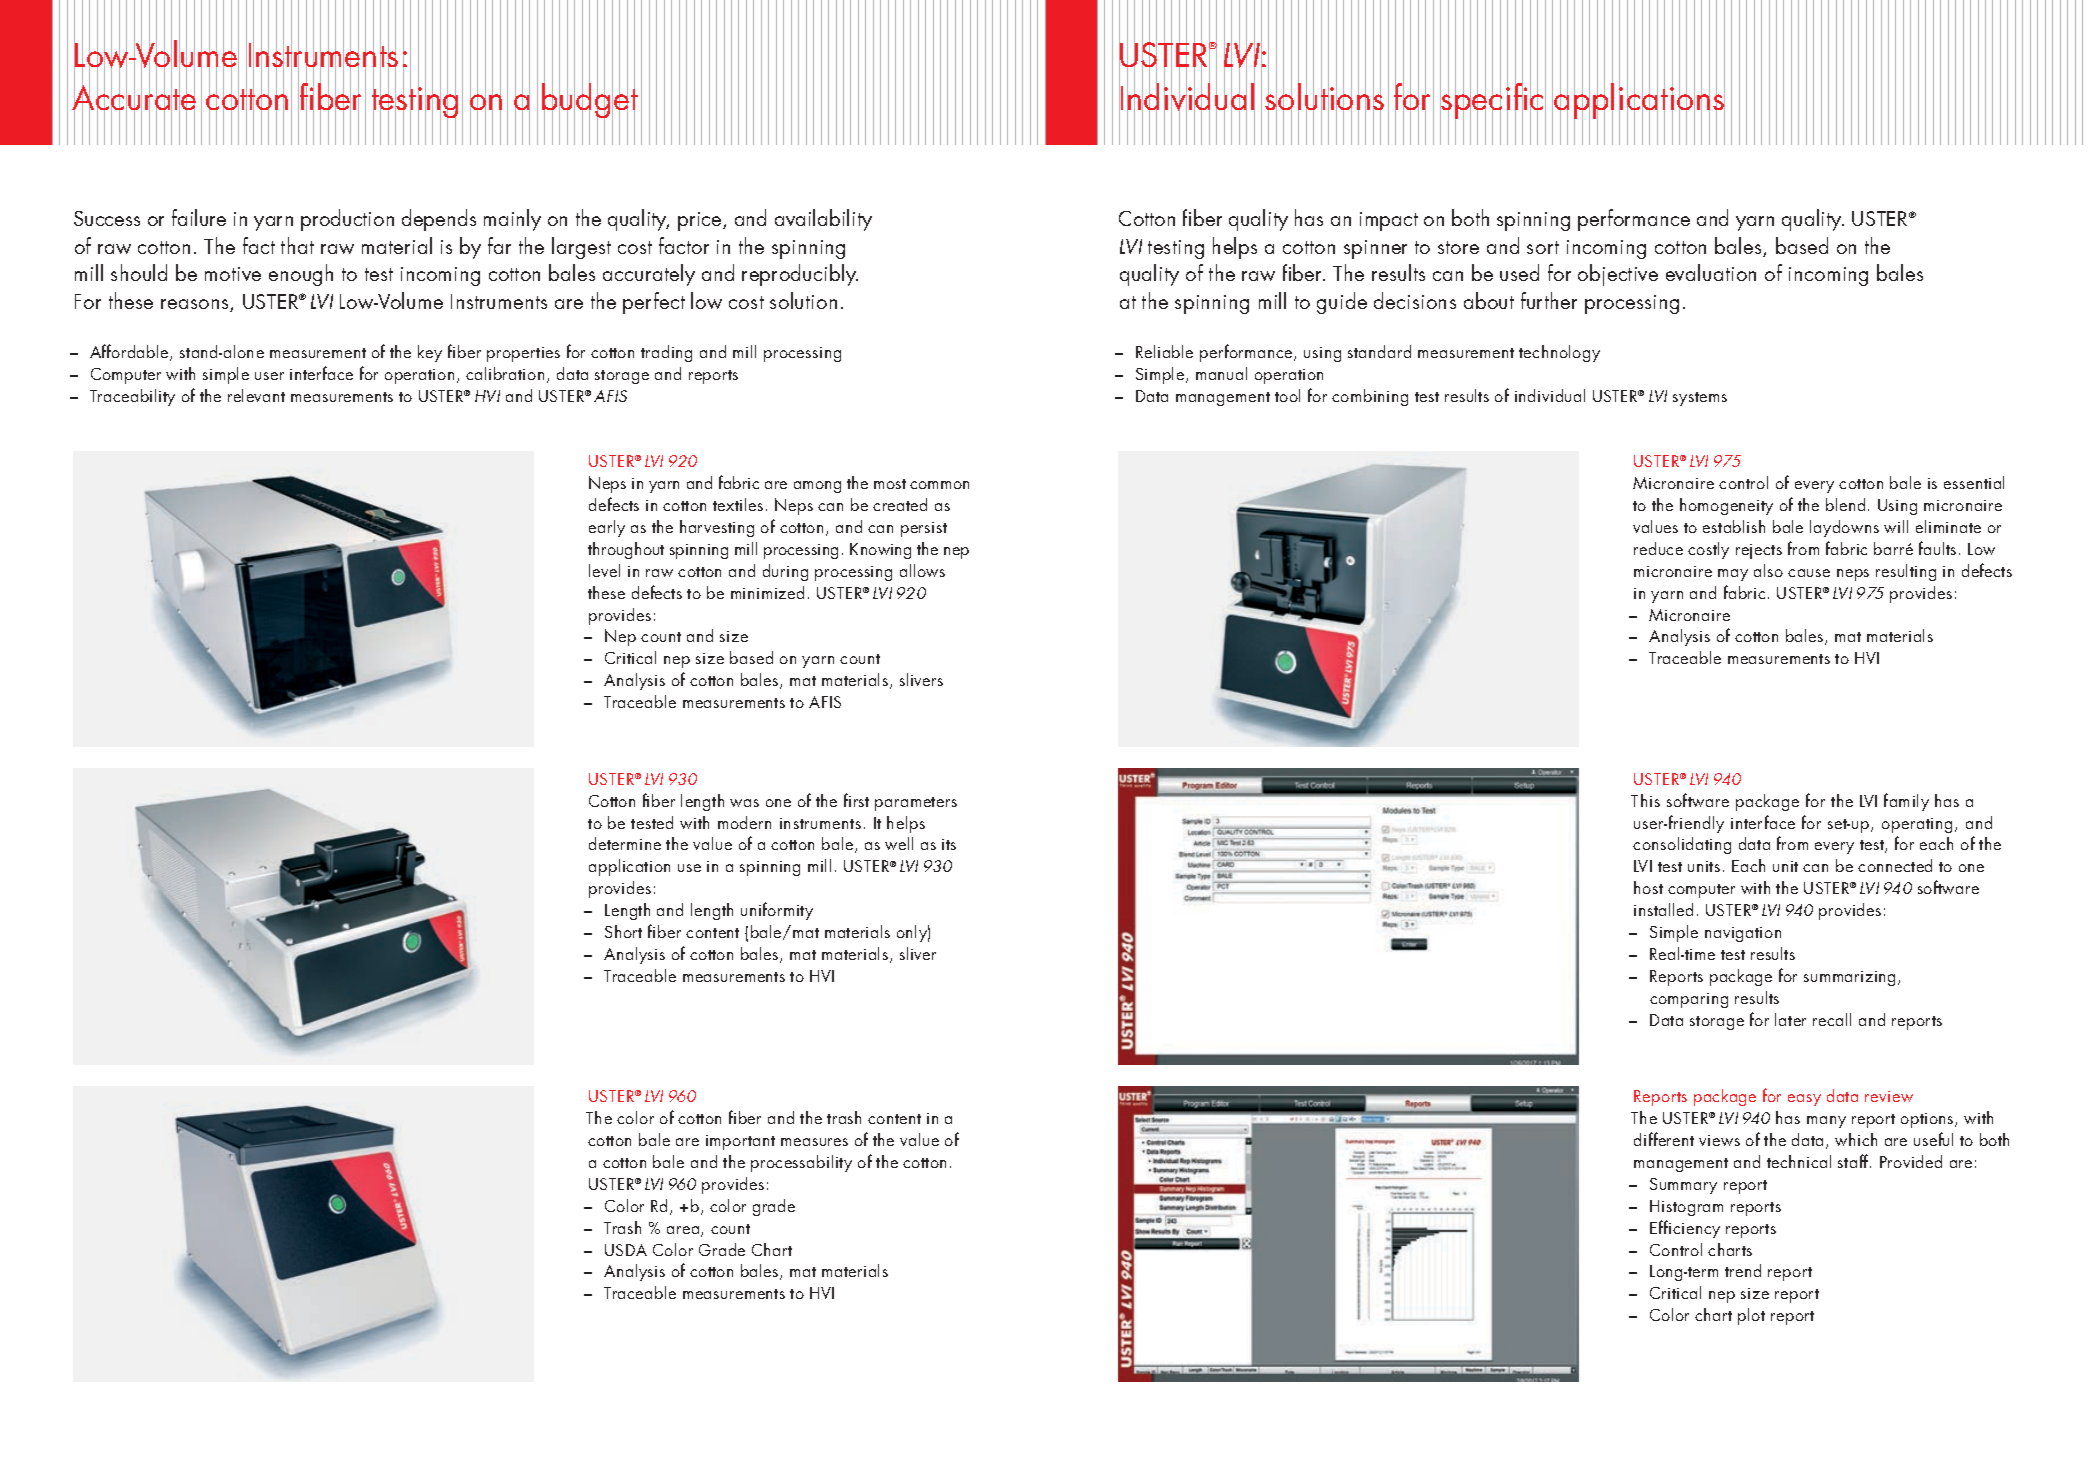 The height and width of the screenshot is (1478, 2090). What do you see at coordinates (626, 1250) in the screenshot?
I see `USDA` at bounding box center [626, 1250].
